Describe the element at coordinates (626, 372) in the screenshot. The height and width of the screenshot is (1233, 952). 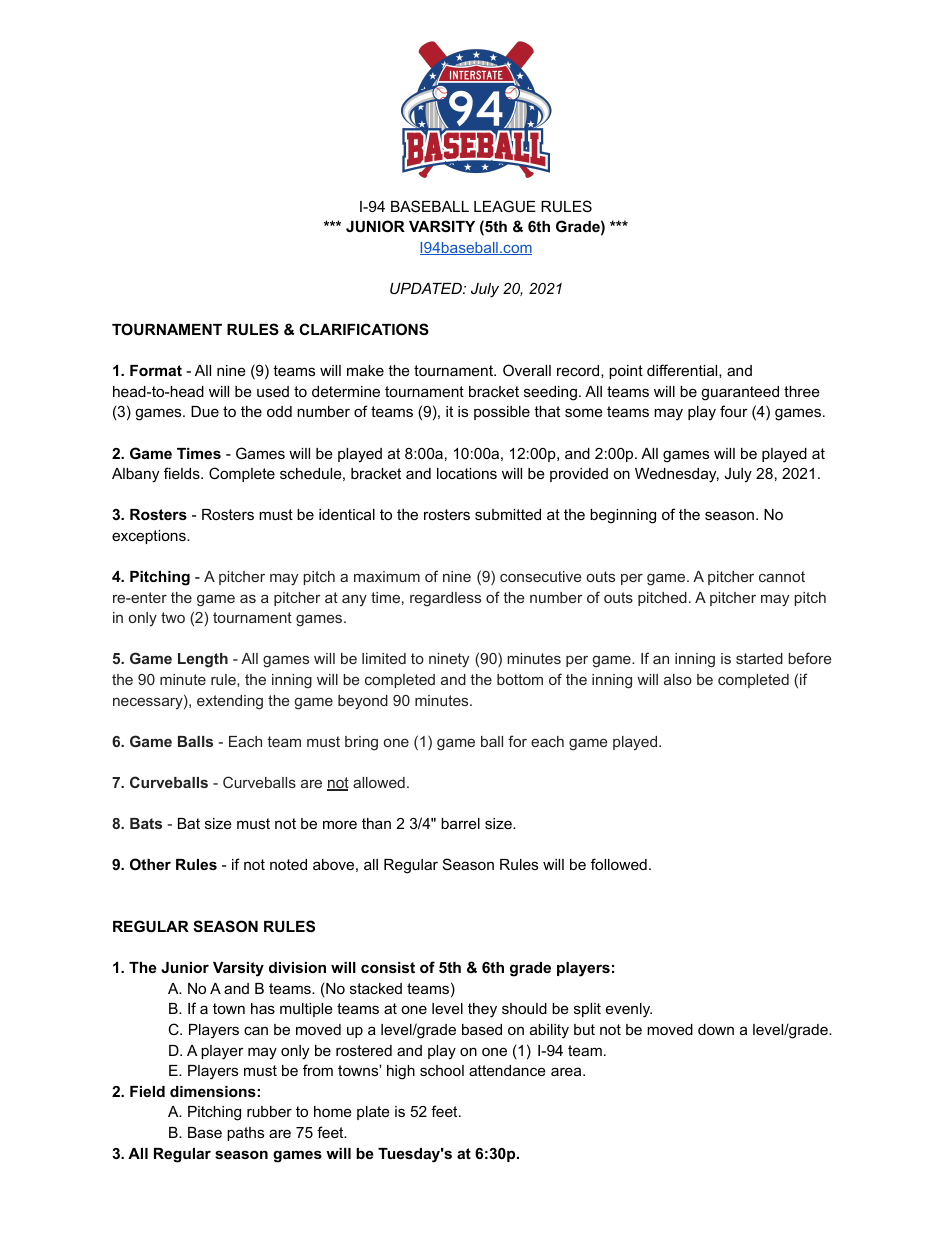
I see `point` at that location.
